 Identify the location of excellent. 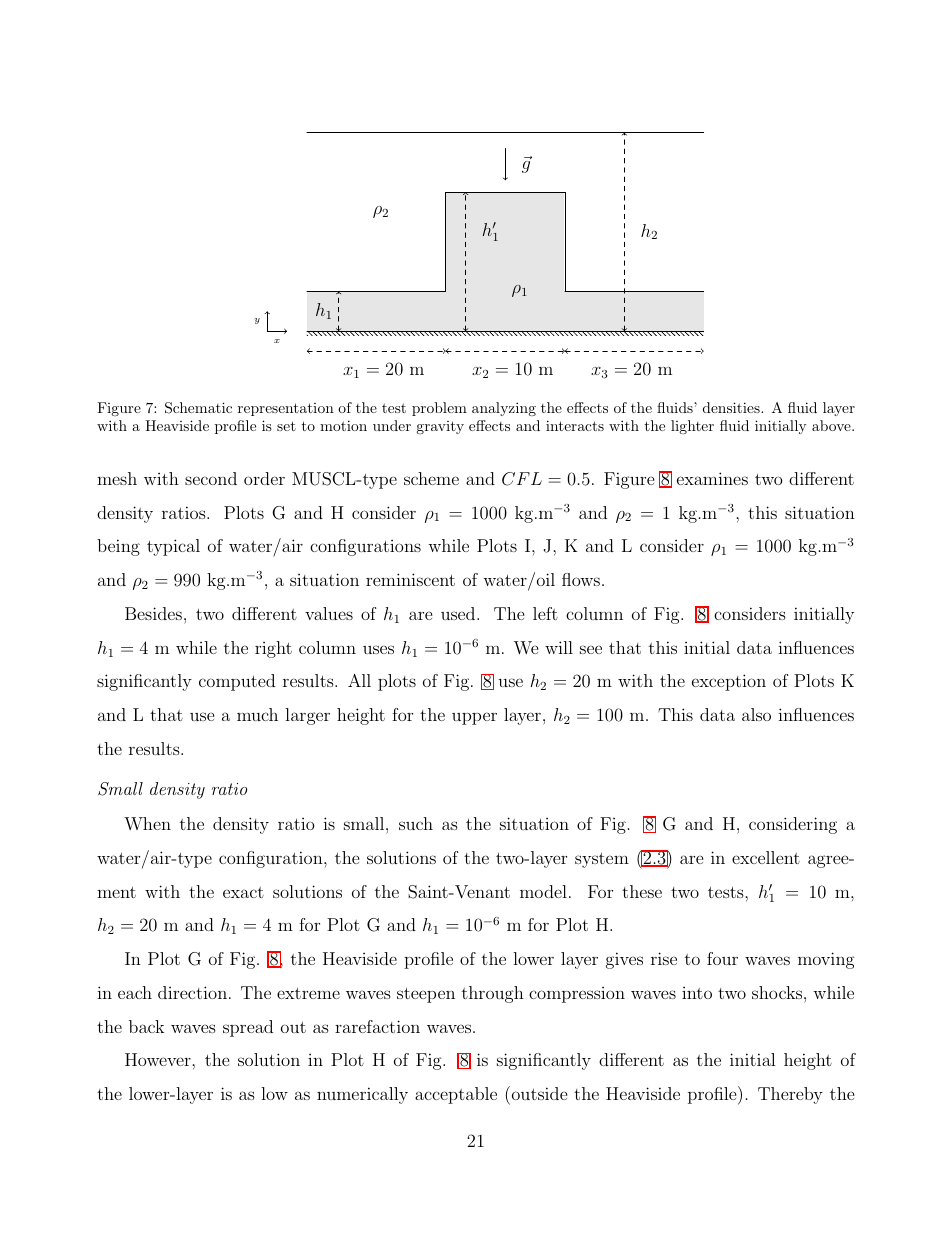
(766, 857).
